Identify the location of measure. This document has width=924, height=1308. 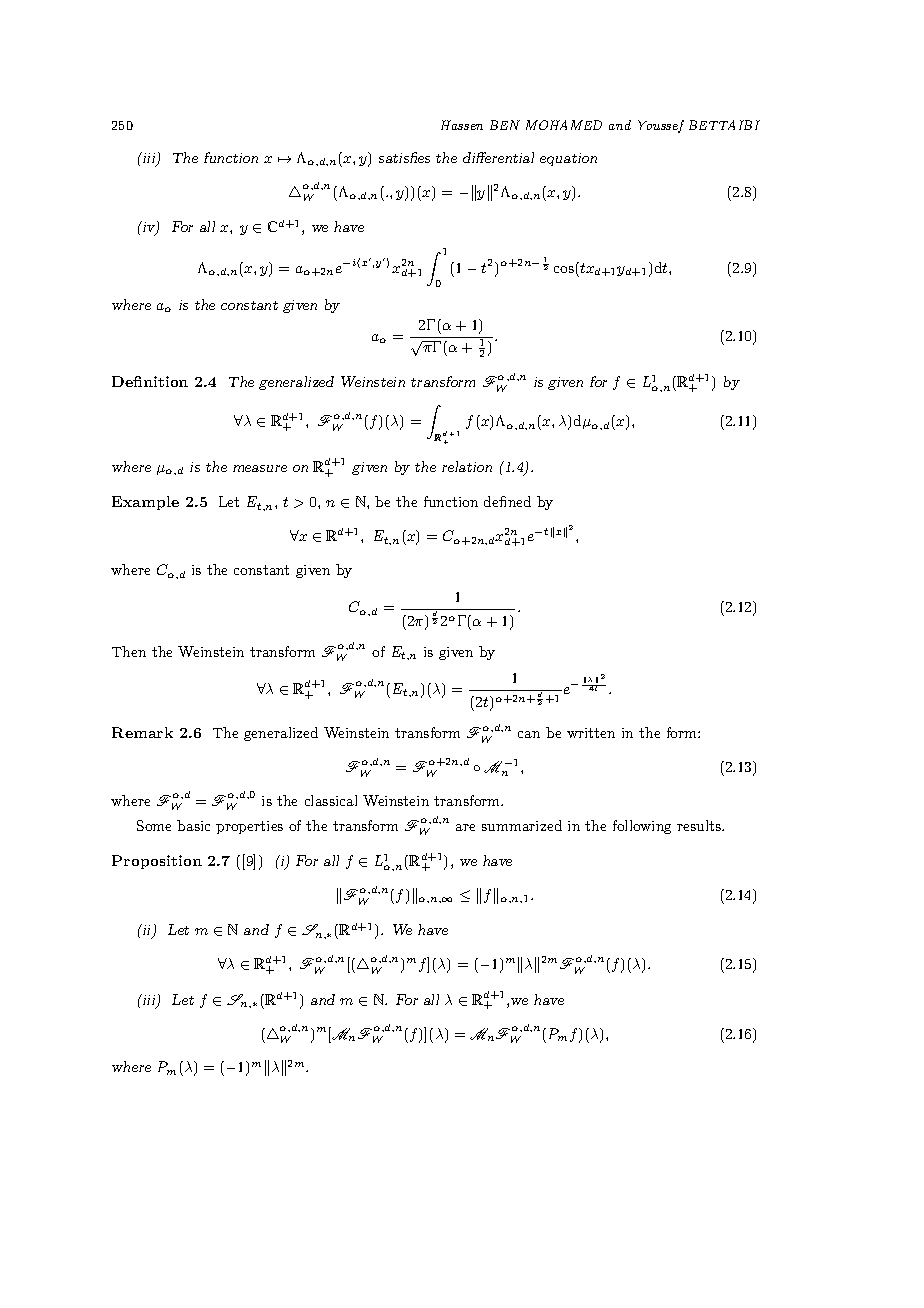
(260, 468).
